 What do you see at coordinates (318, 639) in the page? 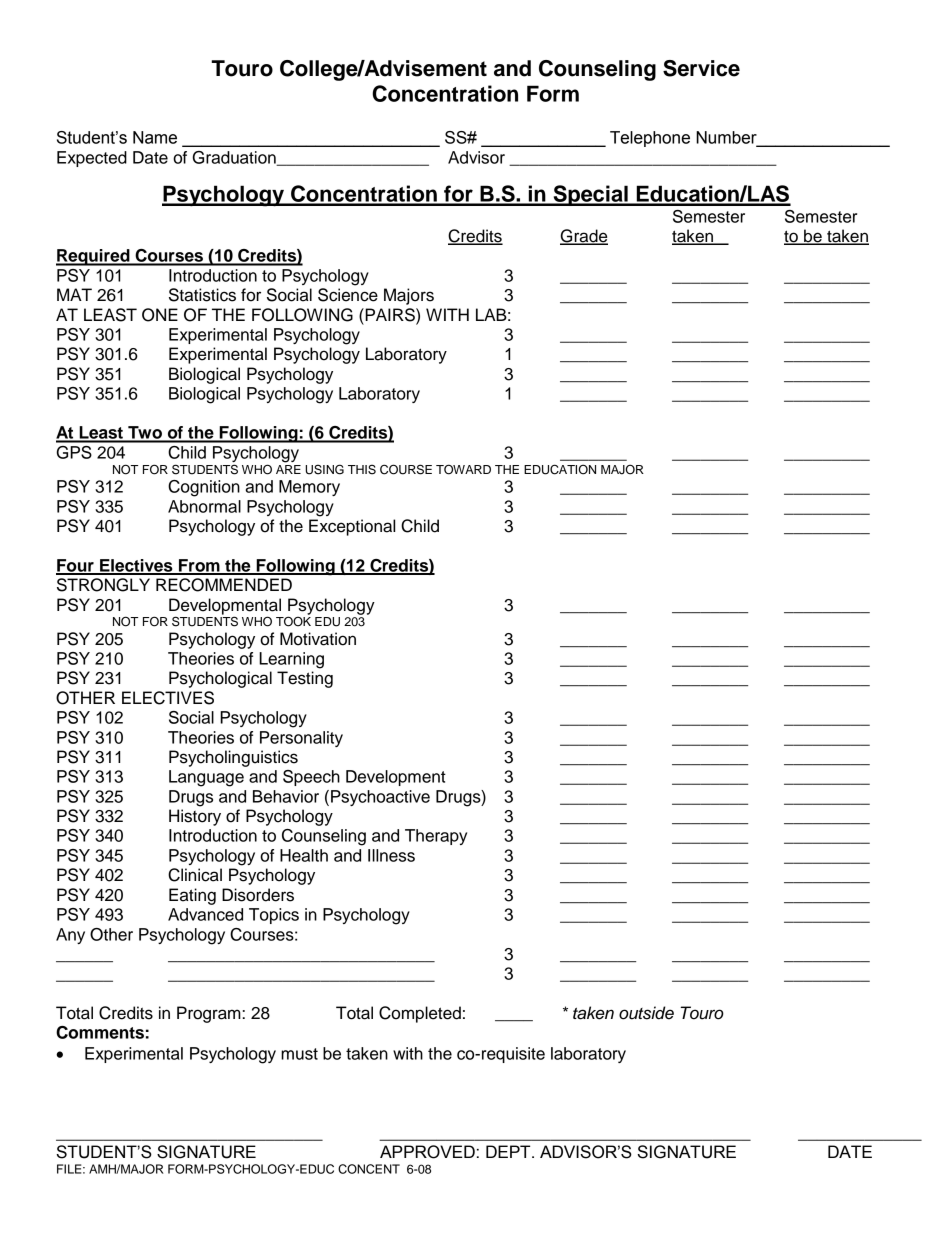
I see `Motivation` at bounding box center [318, 639].
